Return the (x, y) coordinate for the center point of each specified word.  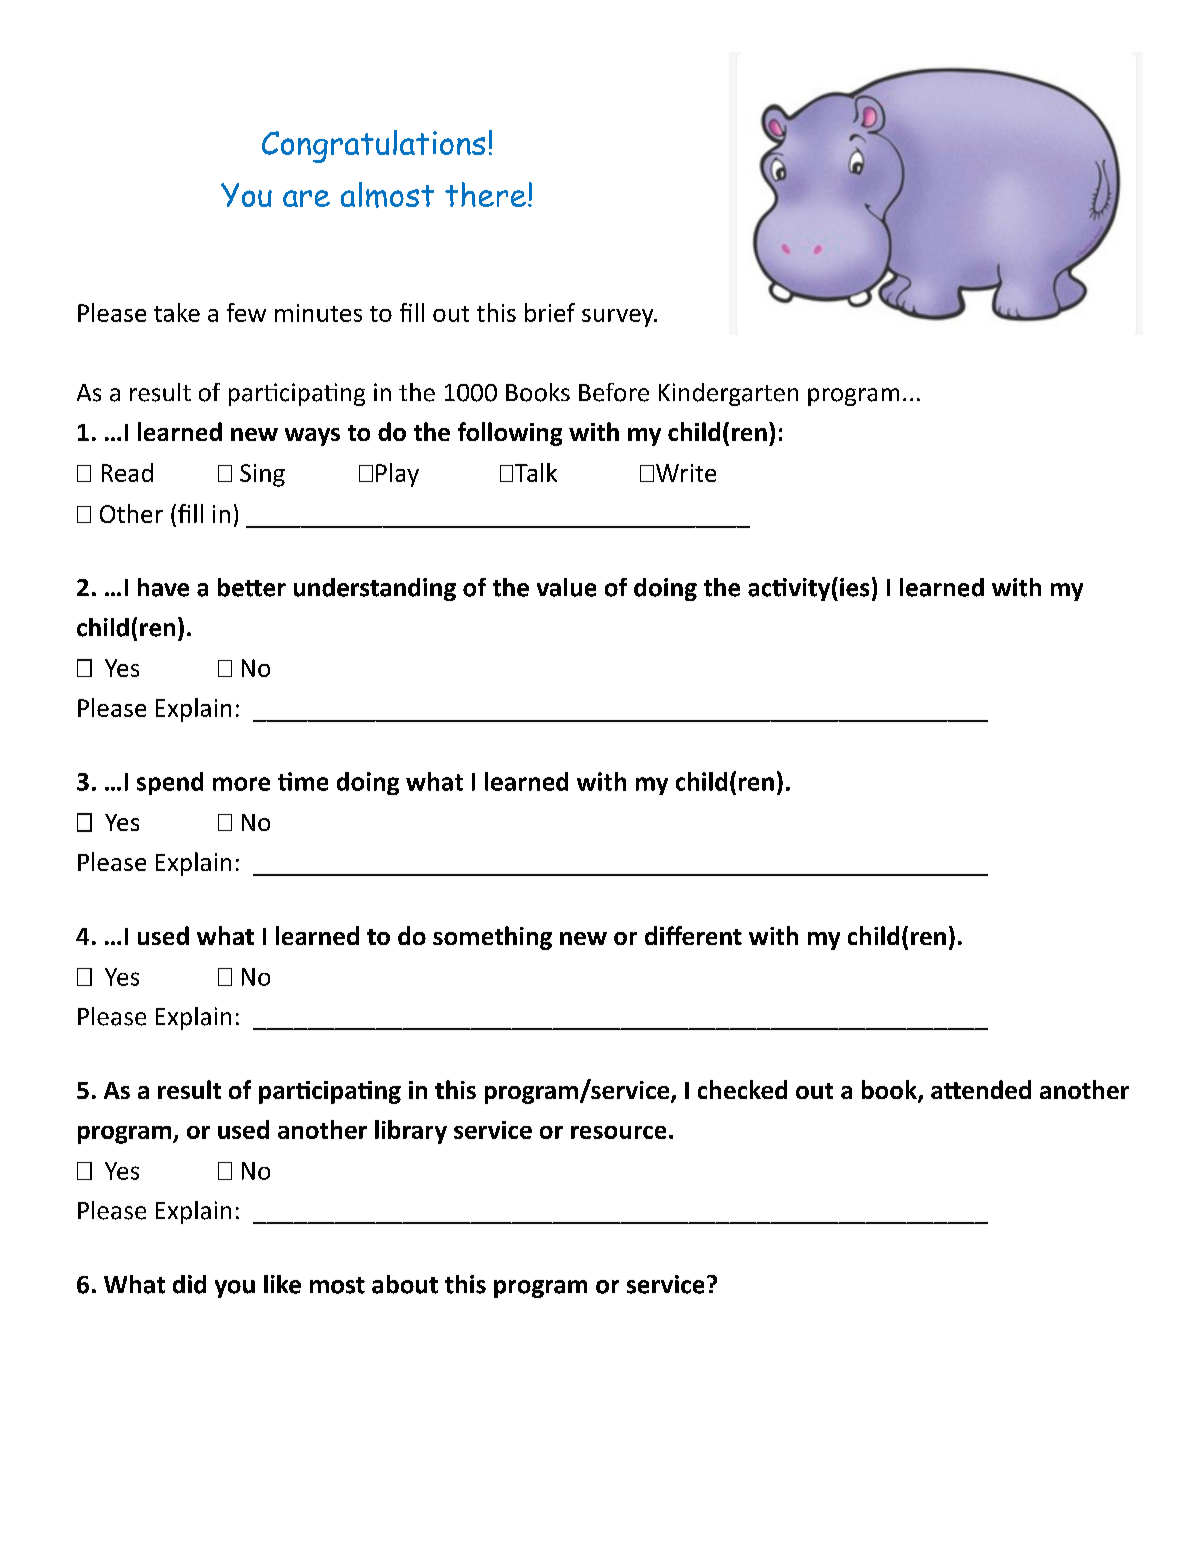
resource (618, 1132)
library (411, 1132)
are (306, 198)
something (492, 938)
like (282, 1284)
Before (614, 392)
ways (312, 437)
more (241, 784)
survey (619, 318)
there (485, 194)
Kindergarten (728, 394)
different (693, 935)
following (510, 434)
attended (981, 1089)
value (566, 587)
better (252, 587)
